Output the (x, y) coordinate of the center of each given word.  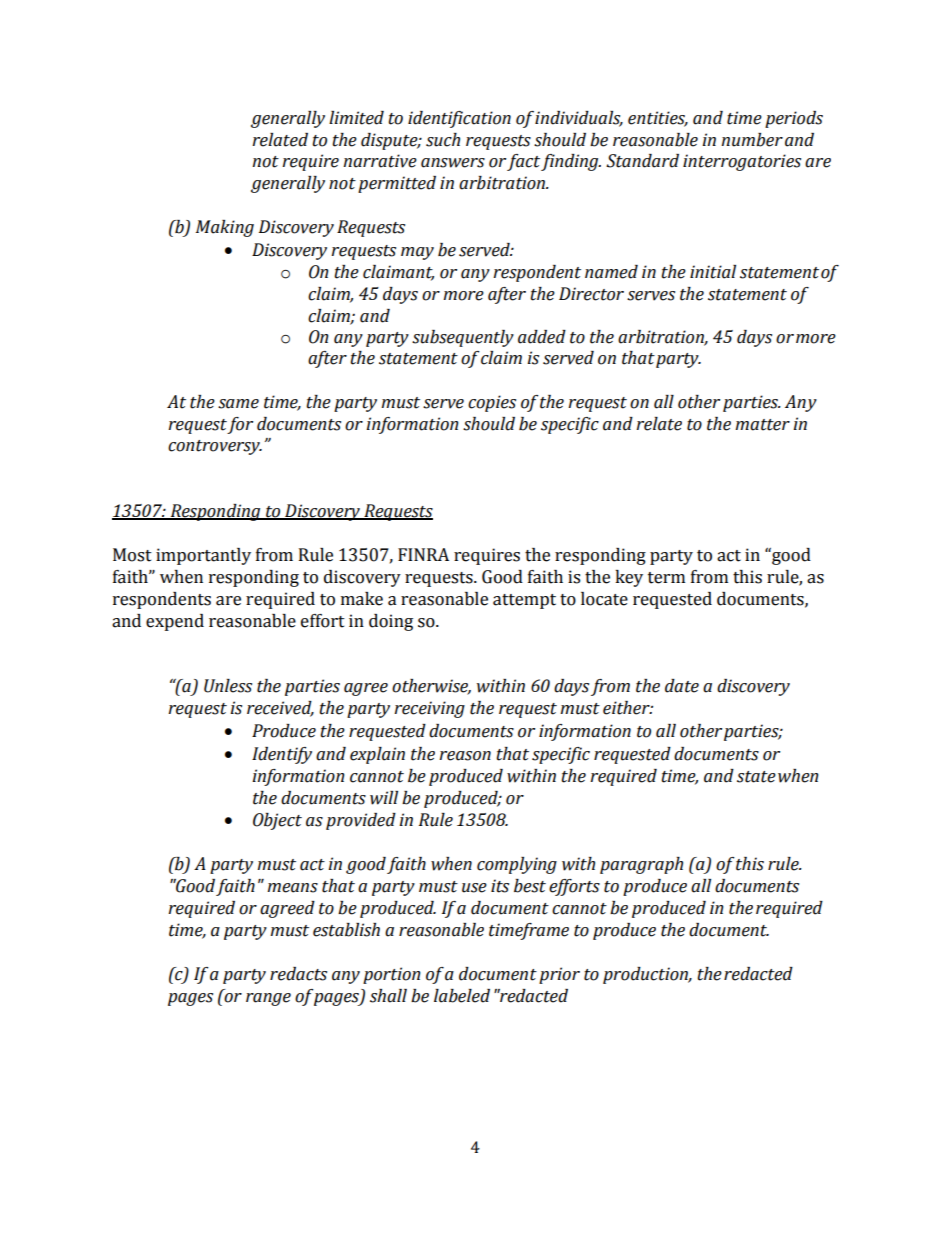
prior (559, 975)
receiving (429, 709)
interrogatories (742, 162)
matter (762, 425)
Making (225, 228)
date (682, 686)
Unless (228, 686)
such (443, 140)
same (238, 404)
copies (492, 403)
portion (391, 975)
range (268, 999)
